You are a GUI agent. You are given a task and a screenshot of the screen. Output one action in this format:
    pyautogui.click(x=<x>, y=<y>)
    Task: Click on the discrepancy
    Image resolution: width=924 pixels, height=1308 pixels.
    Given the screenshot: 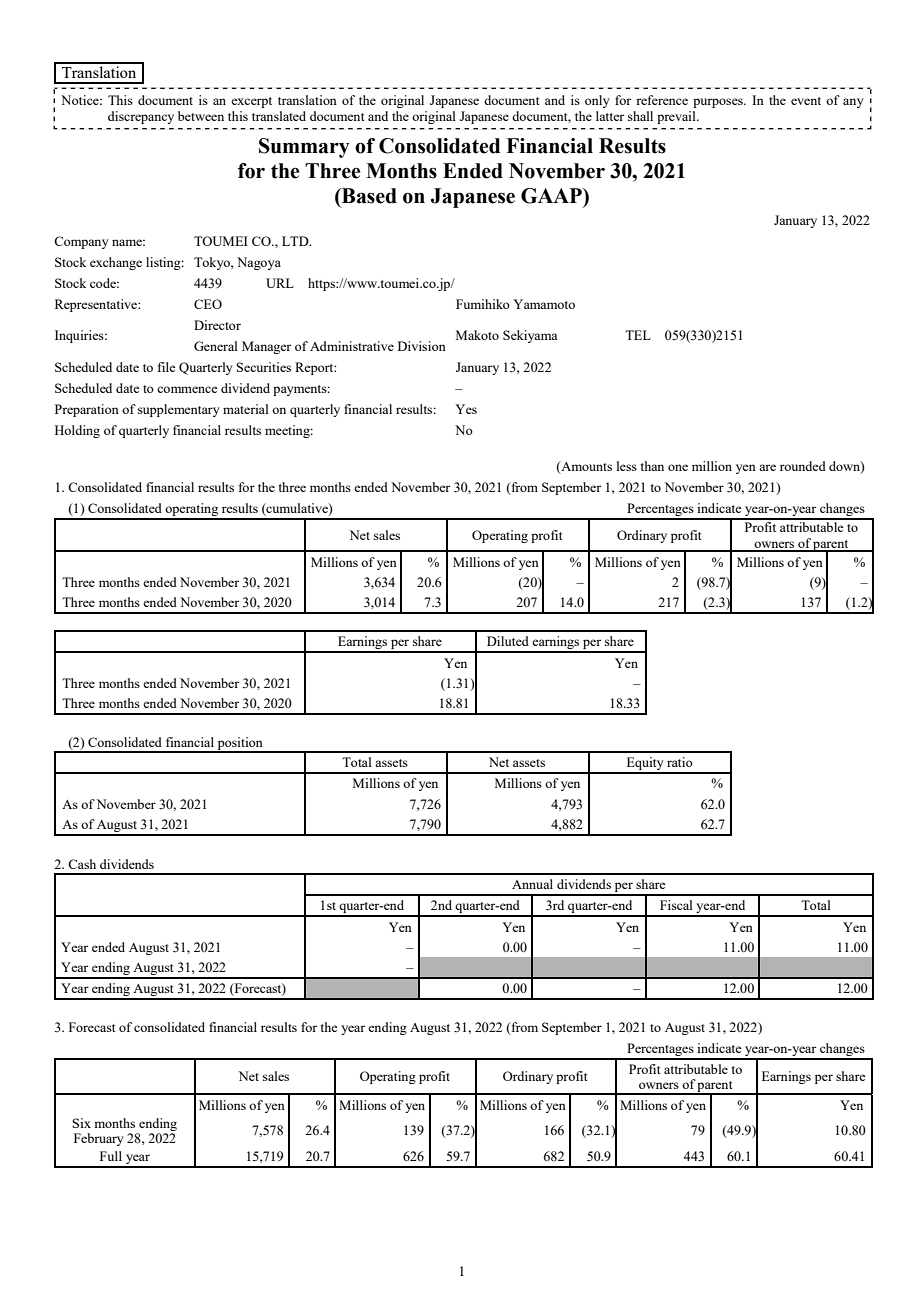 What is the action you would take?
    pyautogui.click(x=141, y=117)
